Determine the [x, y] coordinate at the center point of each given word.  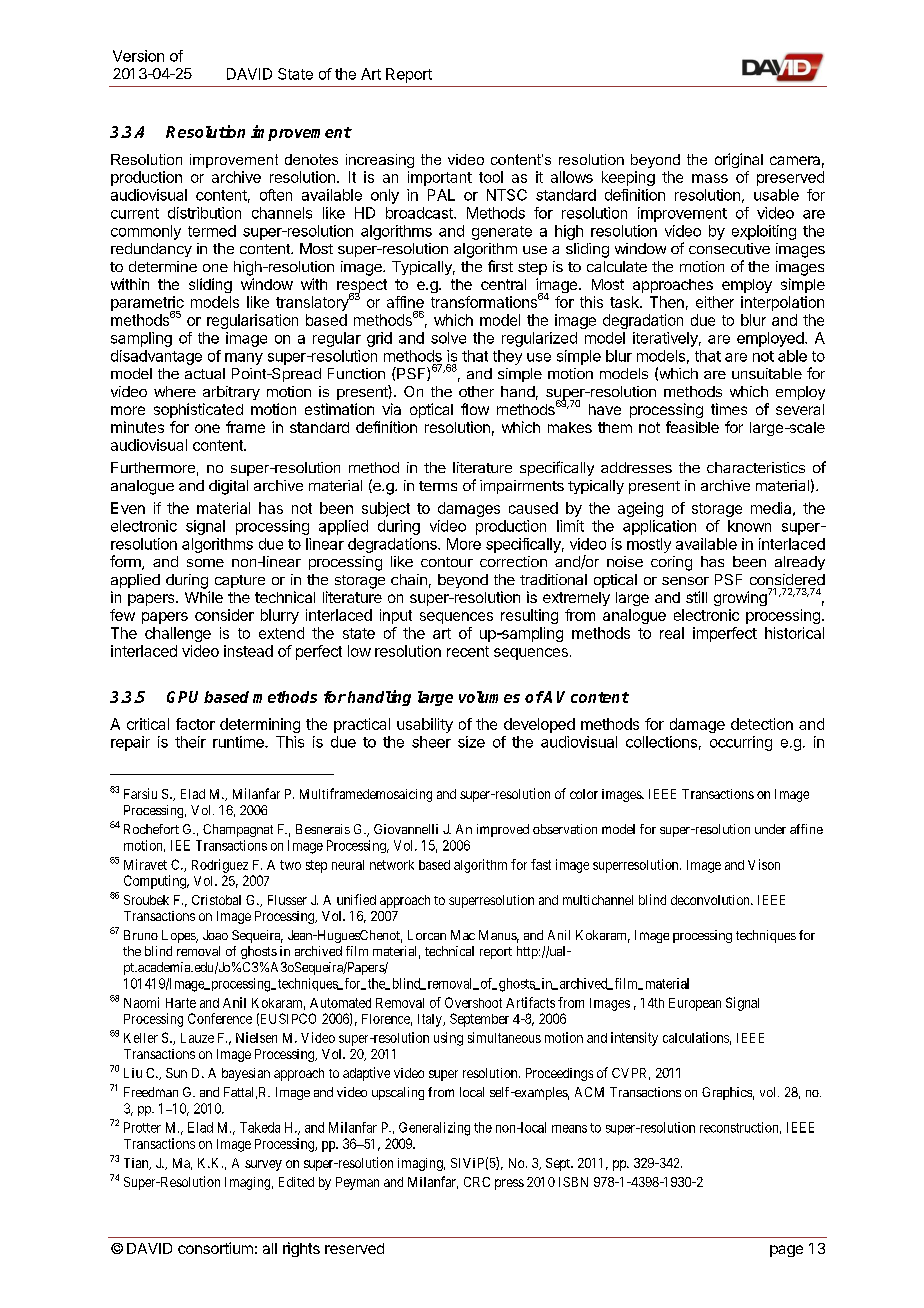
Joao [215, 935]
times [729, 409]
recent [468, 651]
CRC [477, 1182]
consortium [215, 1248]
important [440, 178]
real [672, 633]
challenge [178, 634]
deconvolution [711, 900]
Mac [463, 935]
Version [138, 56]
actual [205, 373]
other [476, 391]
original [739, 160]
